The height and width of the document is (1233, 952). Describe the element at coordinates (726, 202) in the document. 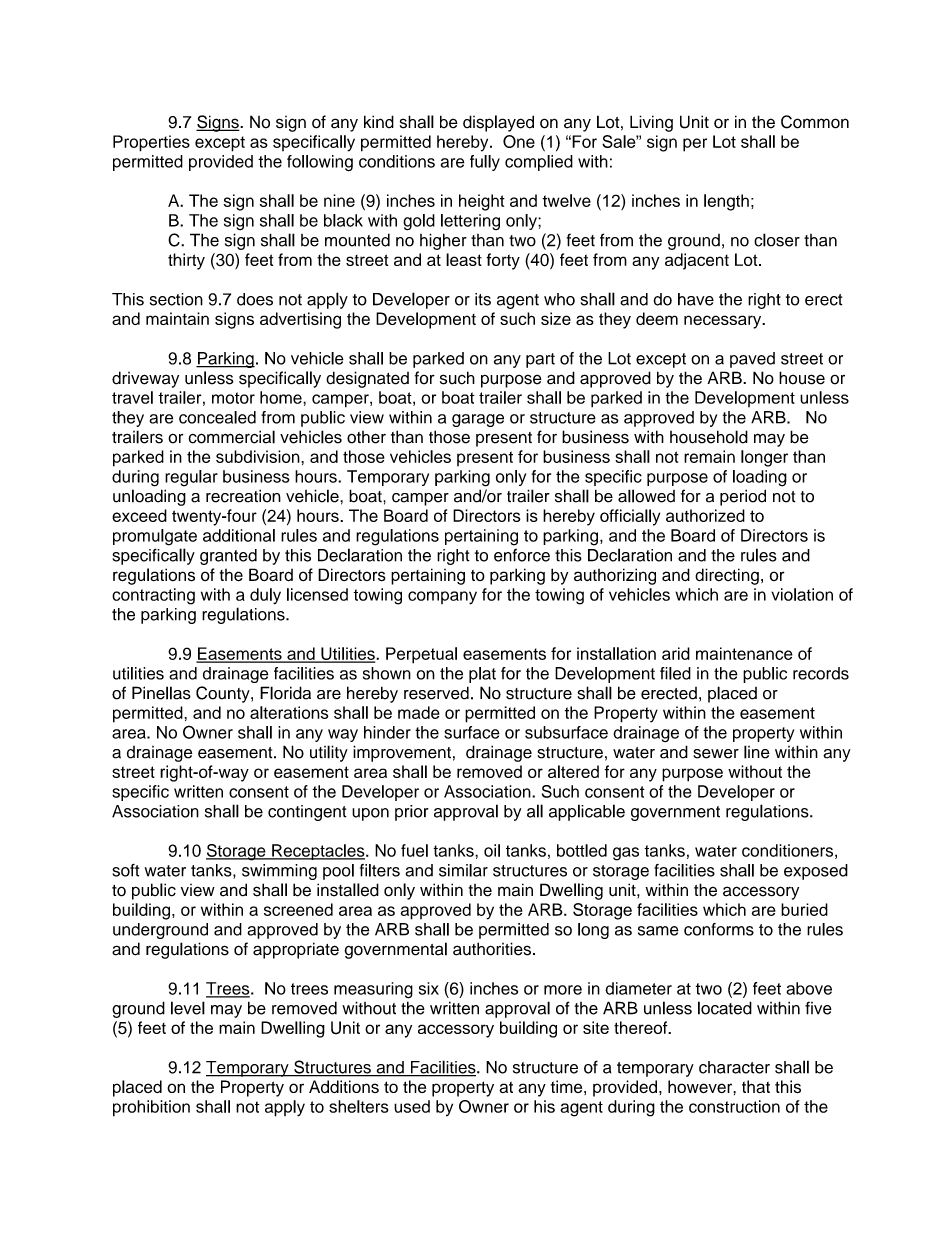

I see `length` at that location.
